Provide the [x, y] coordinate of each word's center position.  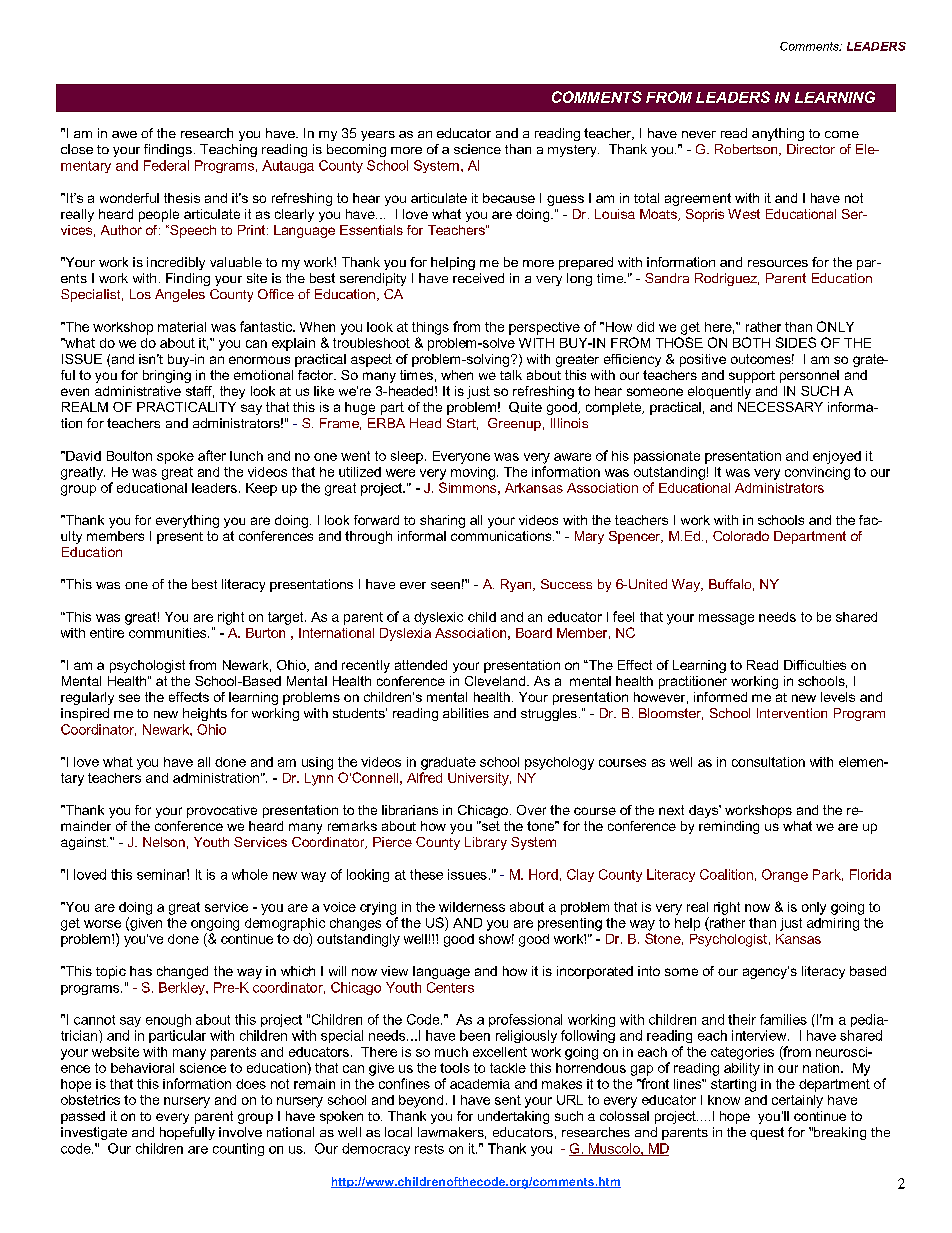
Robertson [747, 150]
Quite [525, 407]
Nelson [164, 842]
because [509, 198]
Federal [166, 165]
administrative [138, 391]
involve [240, 1132]
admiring [833, 924]
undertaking [513, 1117]
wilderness [472, 907]
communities [169, 633]
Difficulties [815, 665]
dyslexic [438, 618]
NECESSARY [780, 407]
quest [767, 1133]
